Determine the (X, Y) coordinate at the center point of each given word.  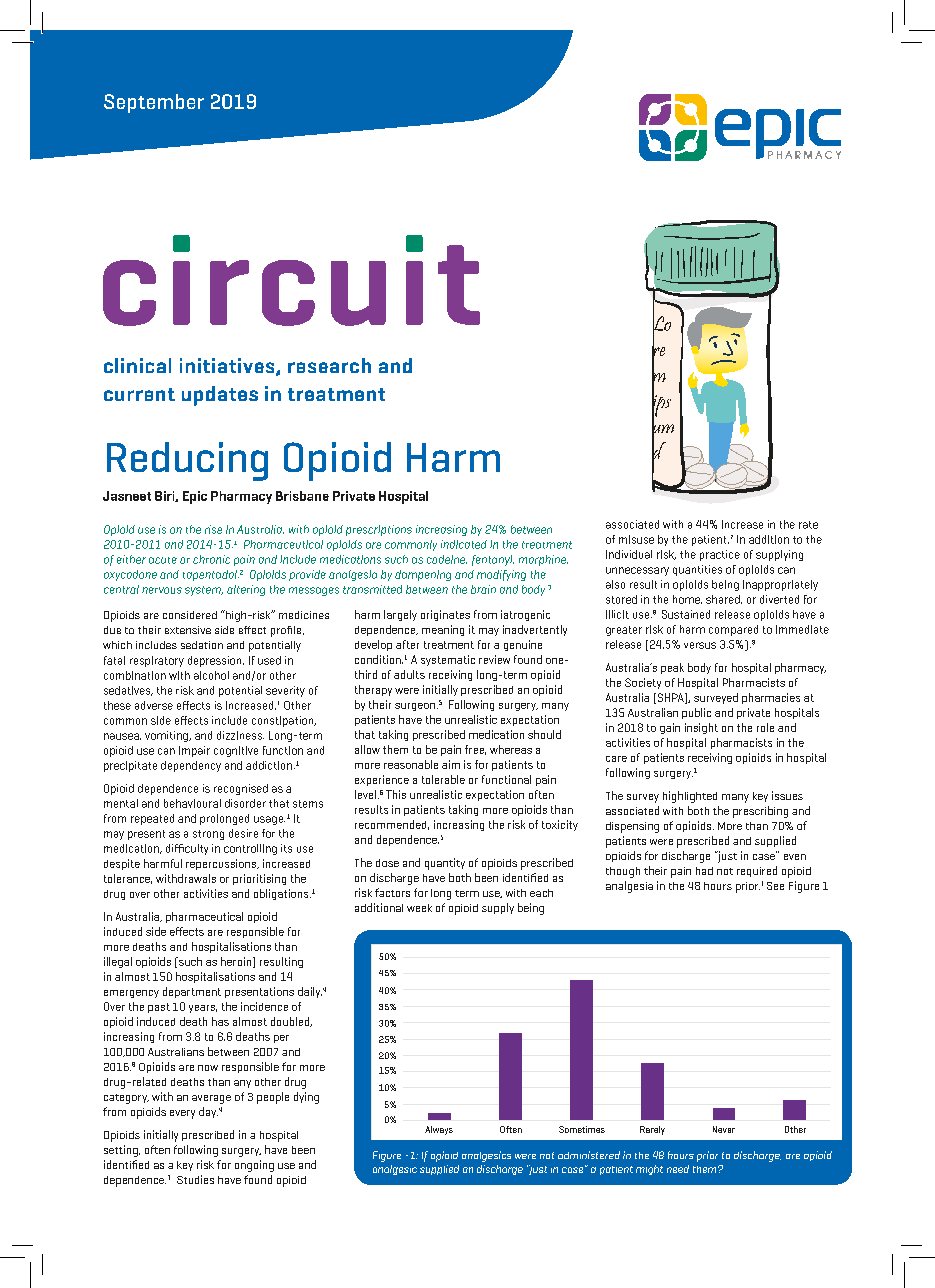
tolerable (443, 779)
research (329, 365)
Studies (195, 1179)
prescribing (760, 812)
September (154, 103)
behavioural (192, 803)
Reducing (187, 461)
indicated (464, 544)
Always (439, 1130)
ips (661, 406)
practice (720, 555)
